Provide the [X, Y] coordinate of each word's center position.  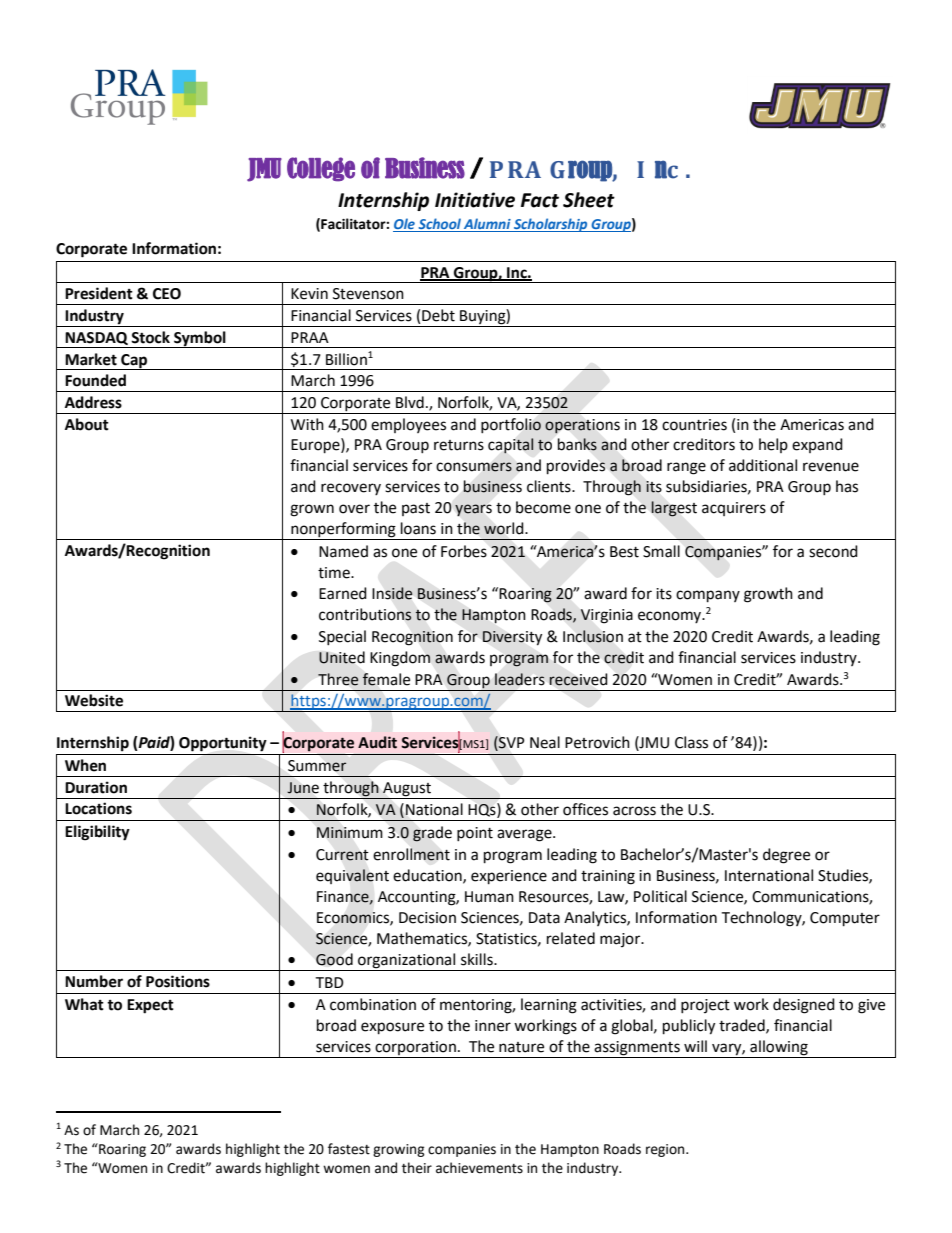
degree [786, 856]
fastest [349, 1149]
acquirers [734, 509]
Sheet [589, 200]
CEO [167, 294]
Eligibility [97, 833]
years [473, 510]
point [475, 834]
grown [312, 510]
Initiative [475, 200]
